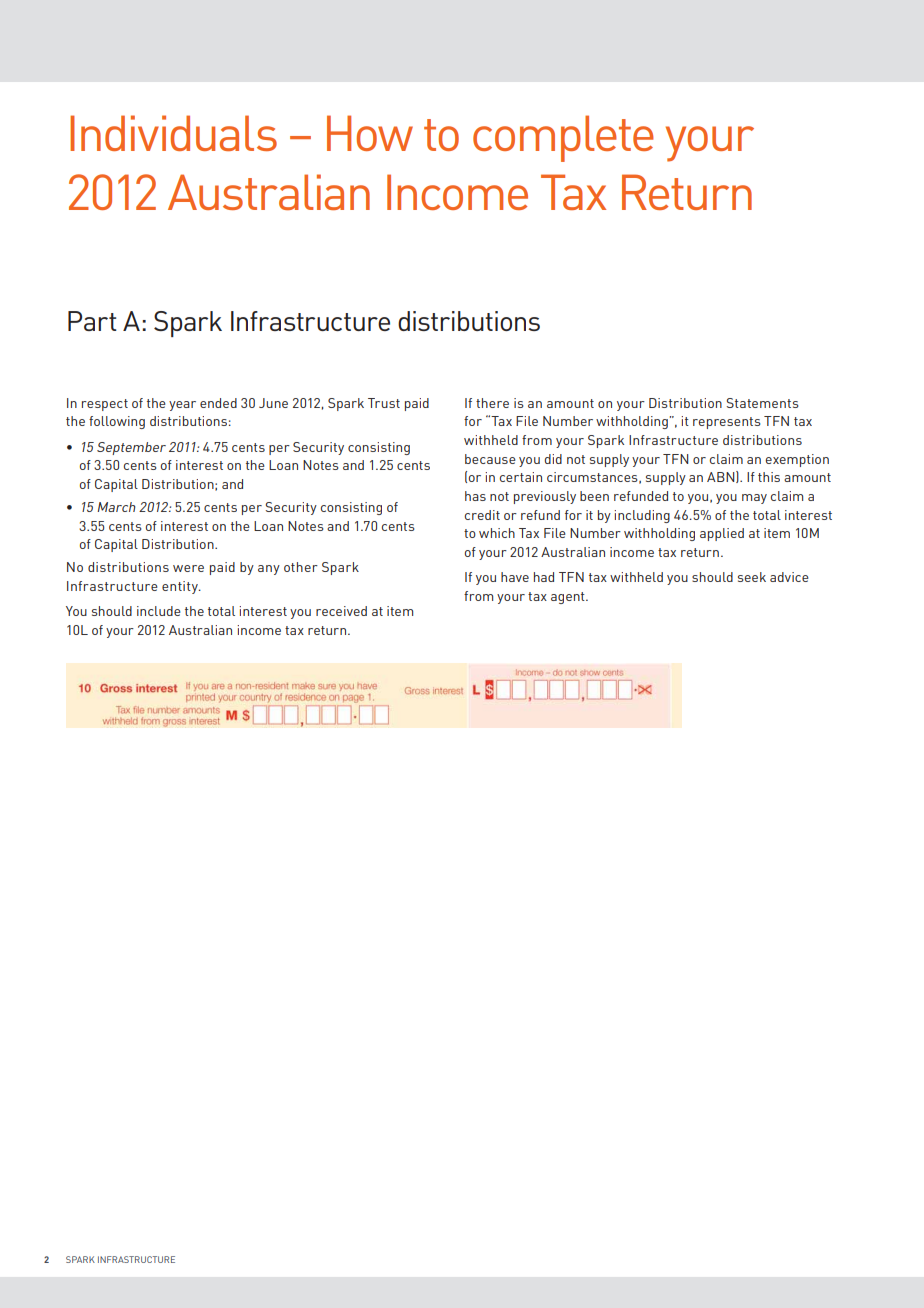 The height and width of the screenshot is (1308, 924). Describe the element at coordinates (763, 403) in the screenshot. I see `Statements` at that location.
